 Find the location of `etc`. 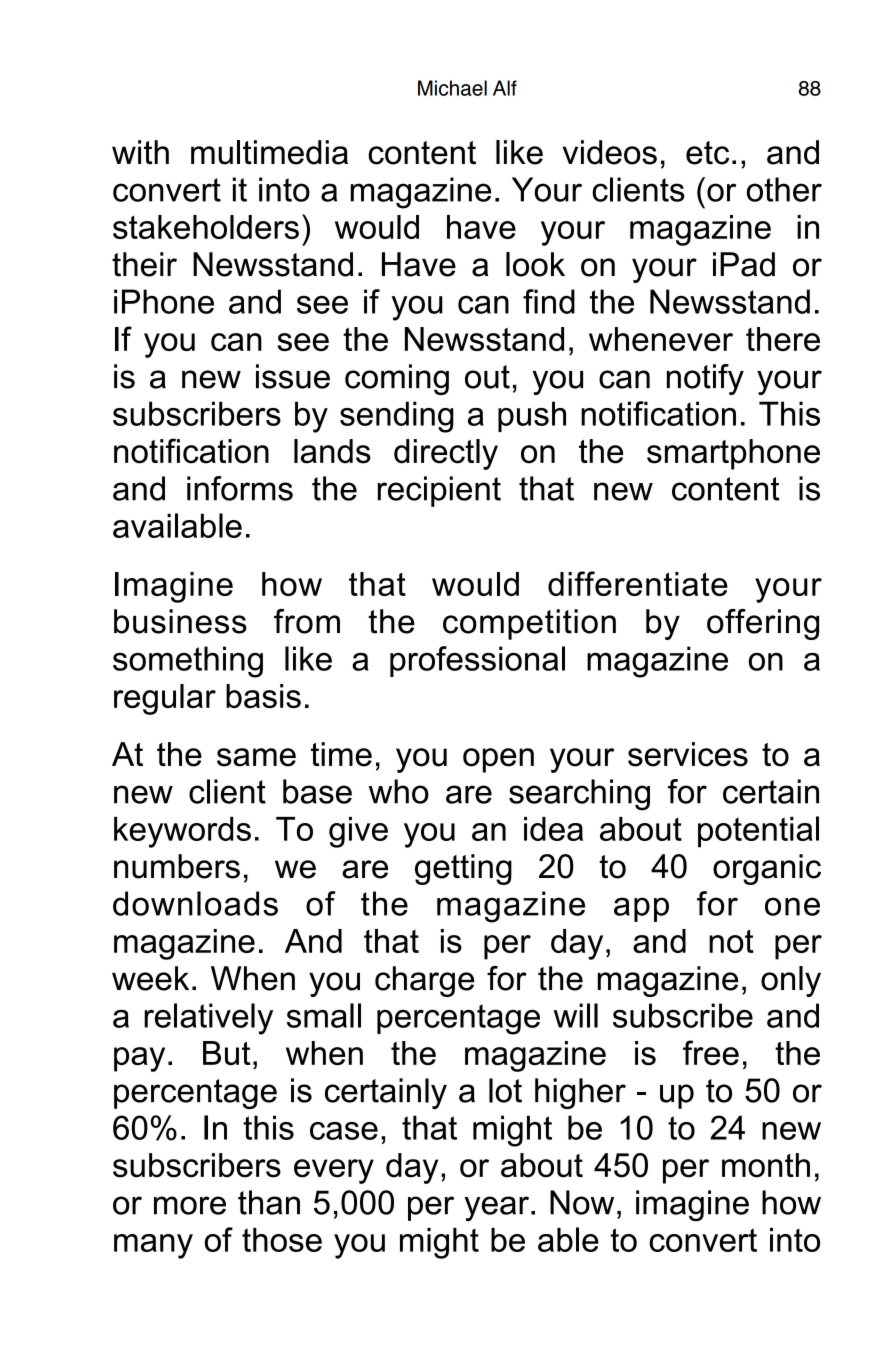

etc is located at coordinates (707, 153).
